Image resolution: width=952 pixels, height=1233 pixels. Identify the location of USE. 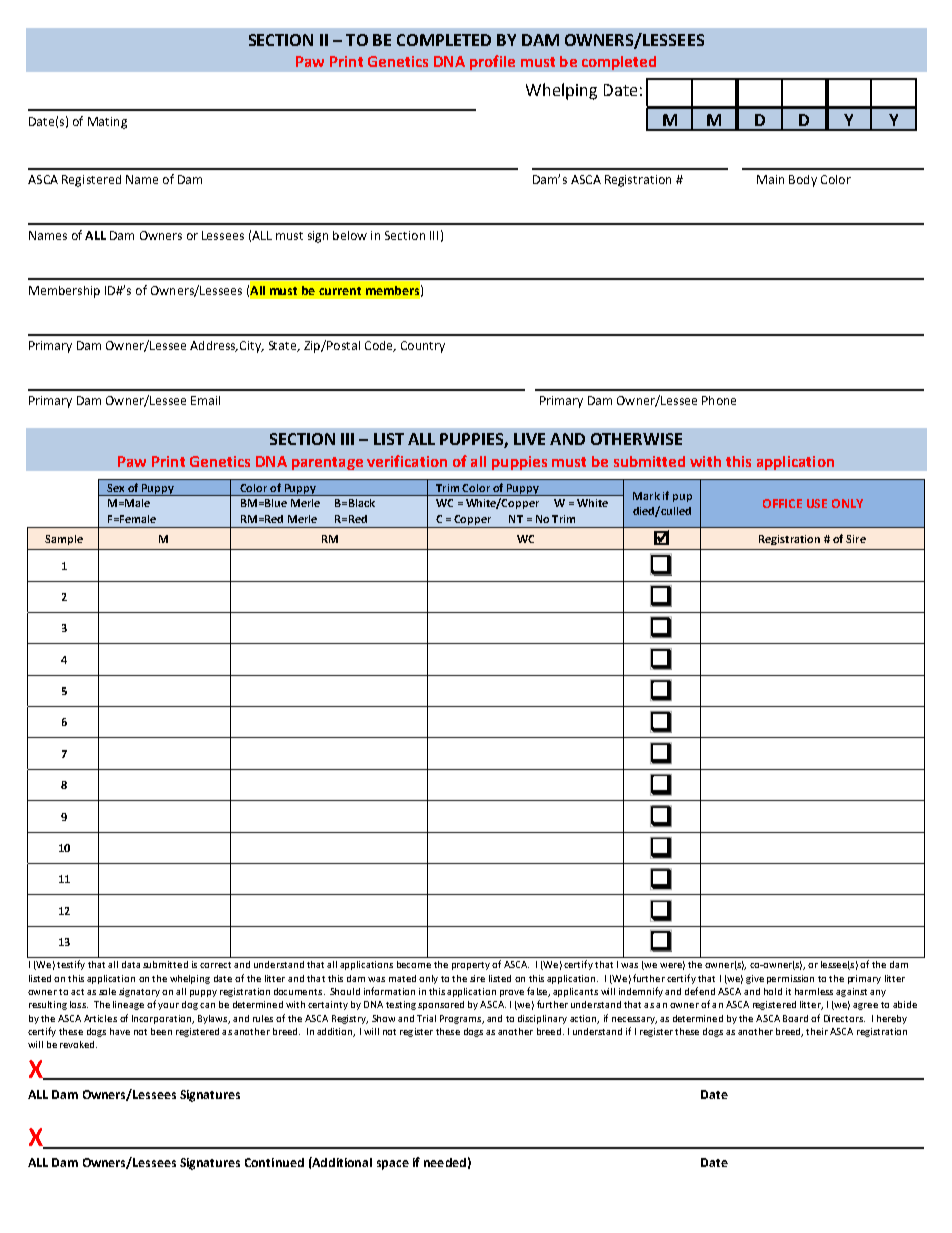
(817, 503).
